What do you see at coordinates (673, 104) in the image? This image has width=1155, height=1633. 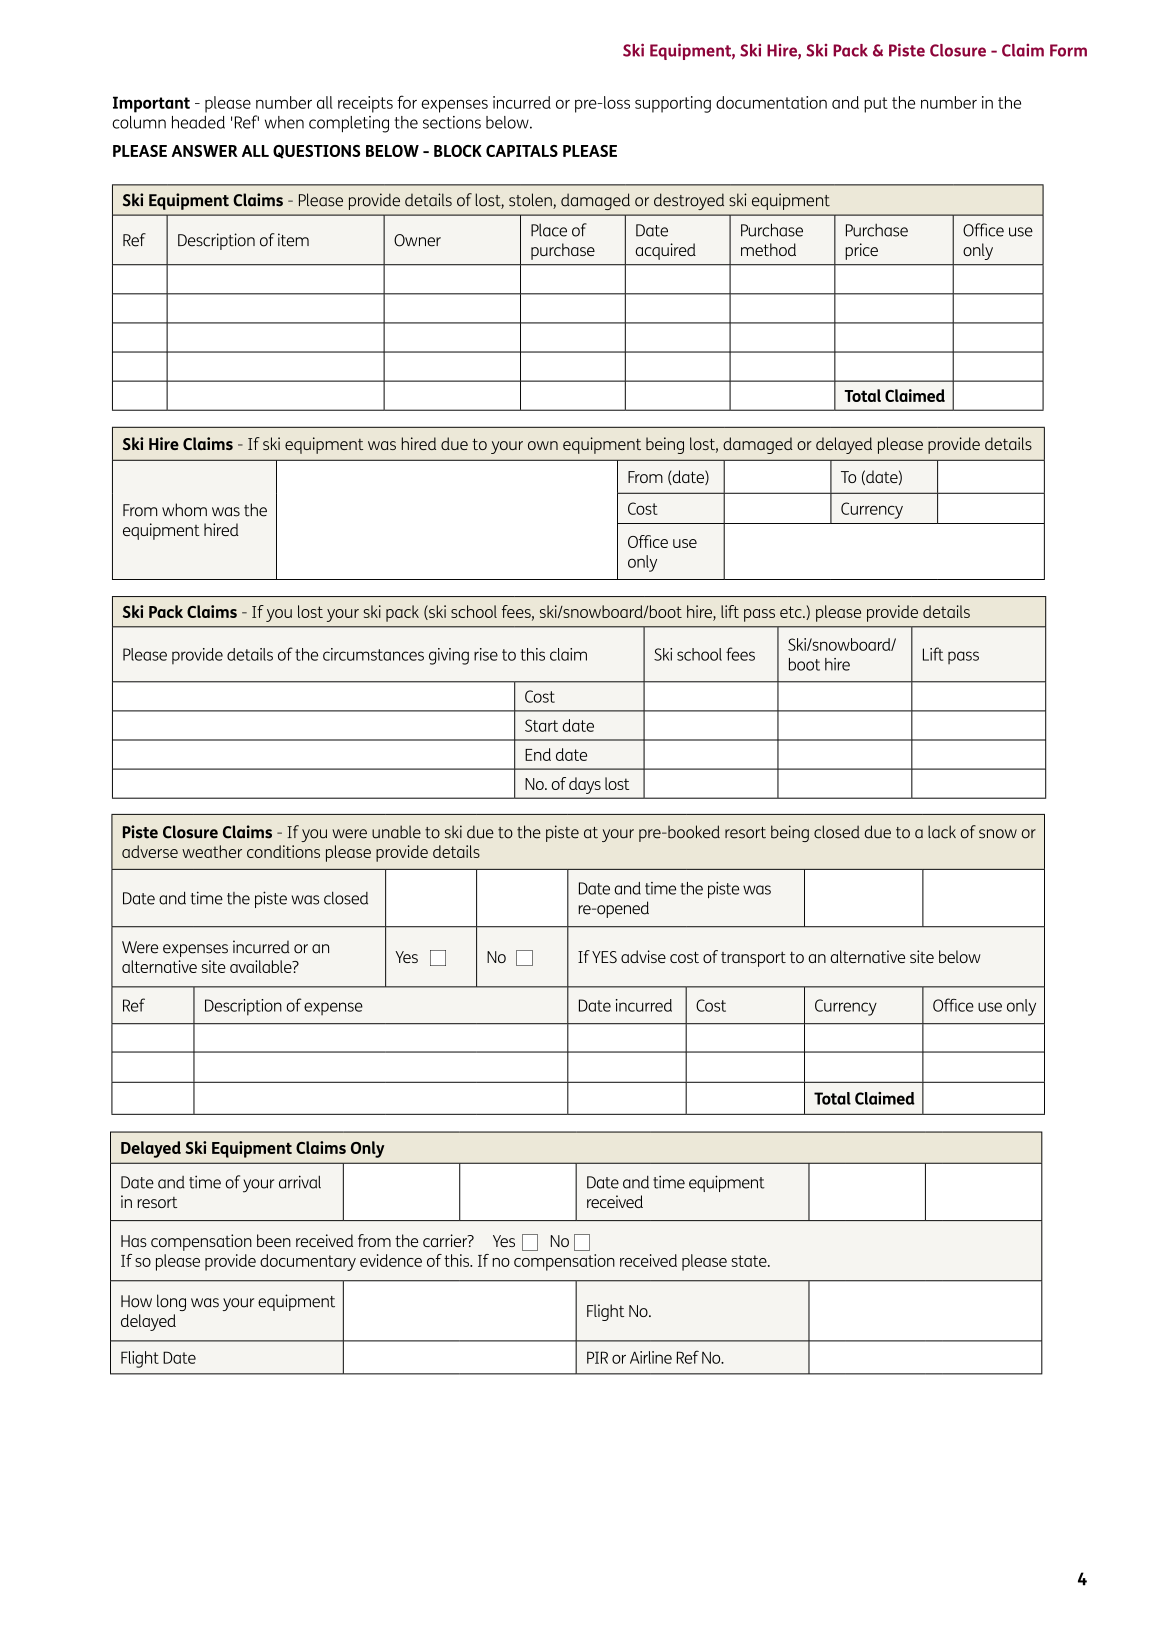 I see `supporting` at bounding box center [673, 104].
